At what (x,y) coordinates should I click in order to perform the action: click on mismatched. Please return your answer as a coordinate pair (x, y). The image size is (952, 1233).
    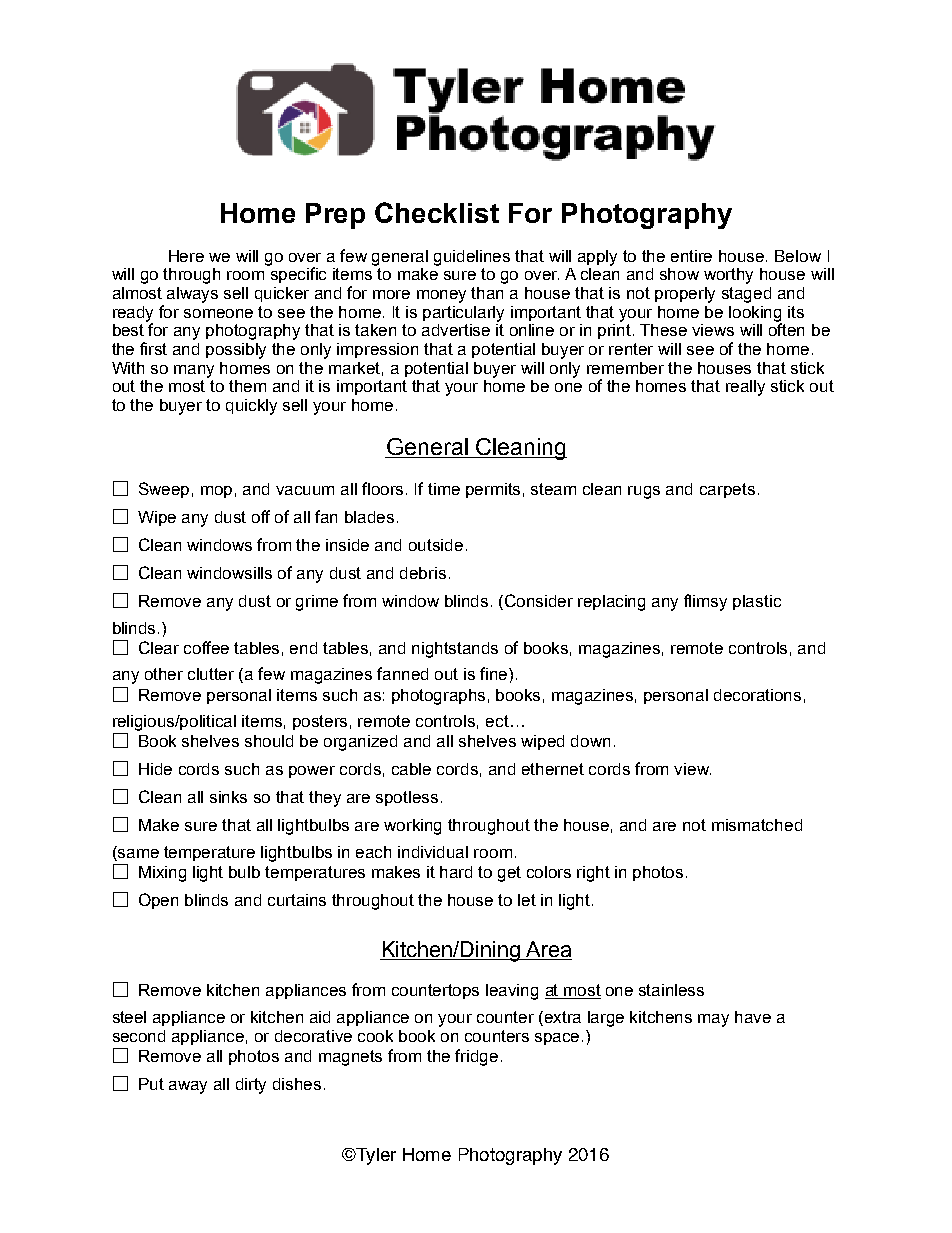
    Looking at the image, I should click on (757, 825).
